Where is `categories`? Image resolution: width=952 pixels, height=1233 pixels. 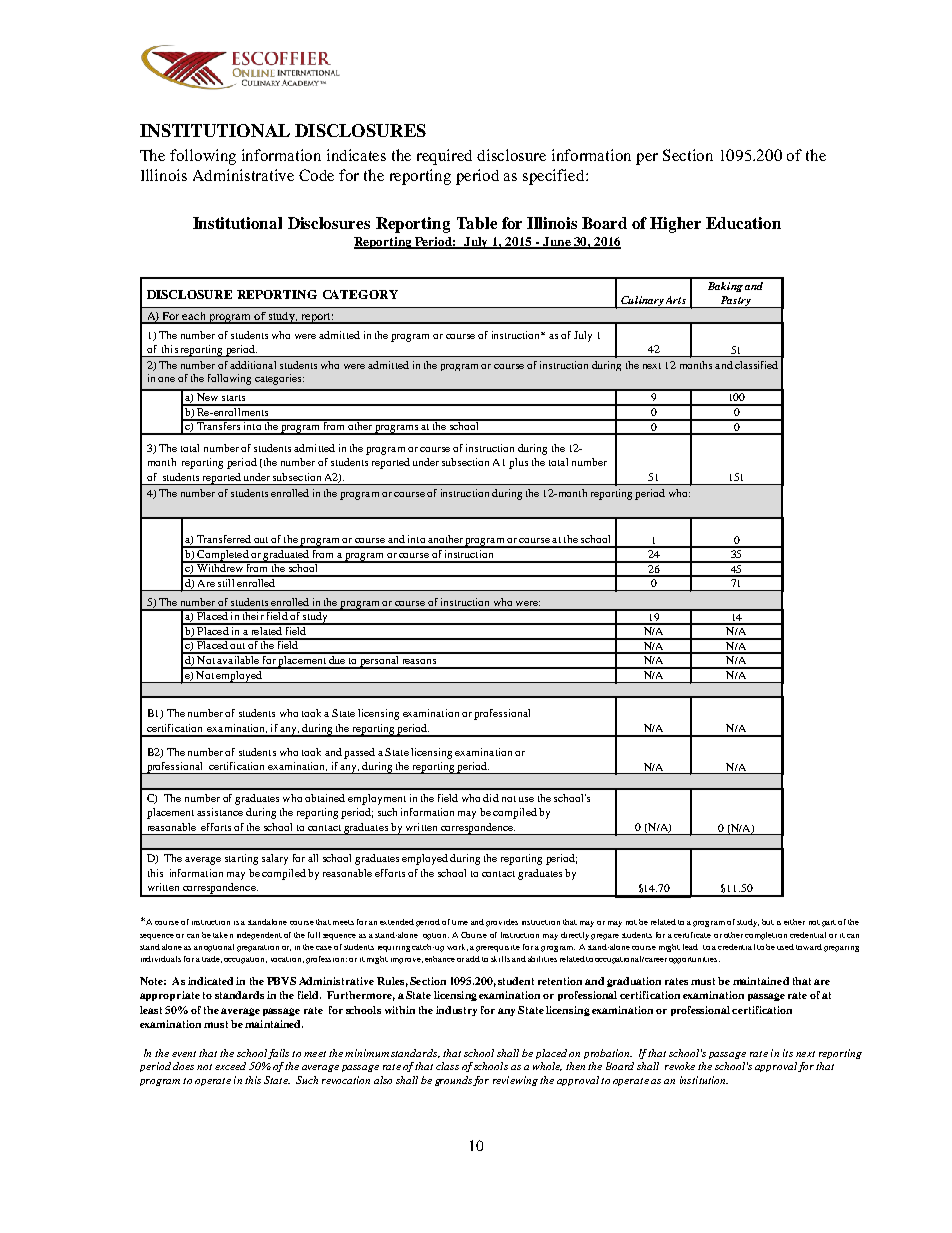 categories is located at coordinates (279, 379).
